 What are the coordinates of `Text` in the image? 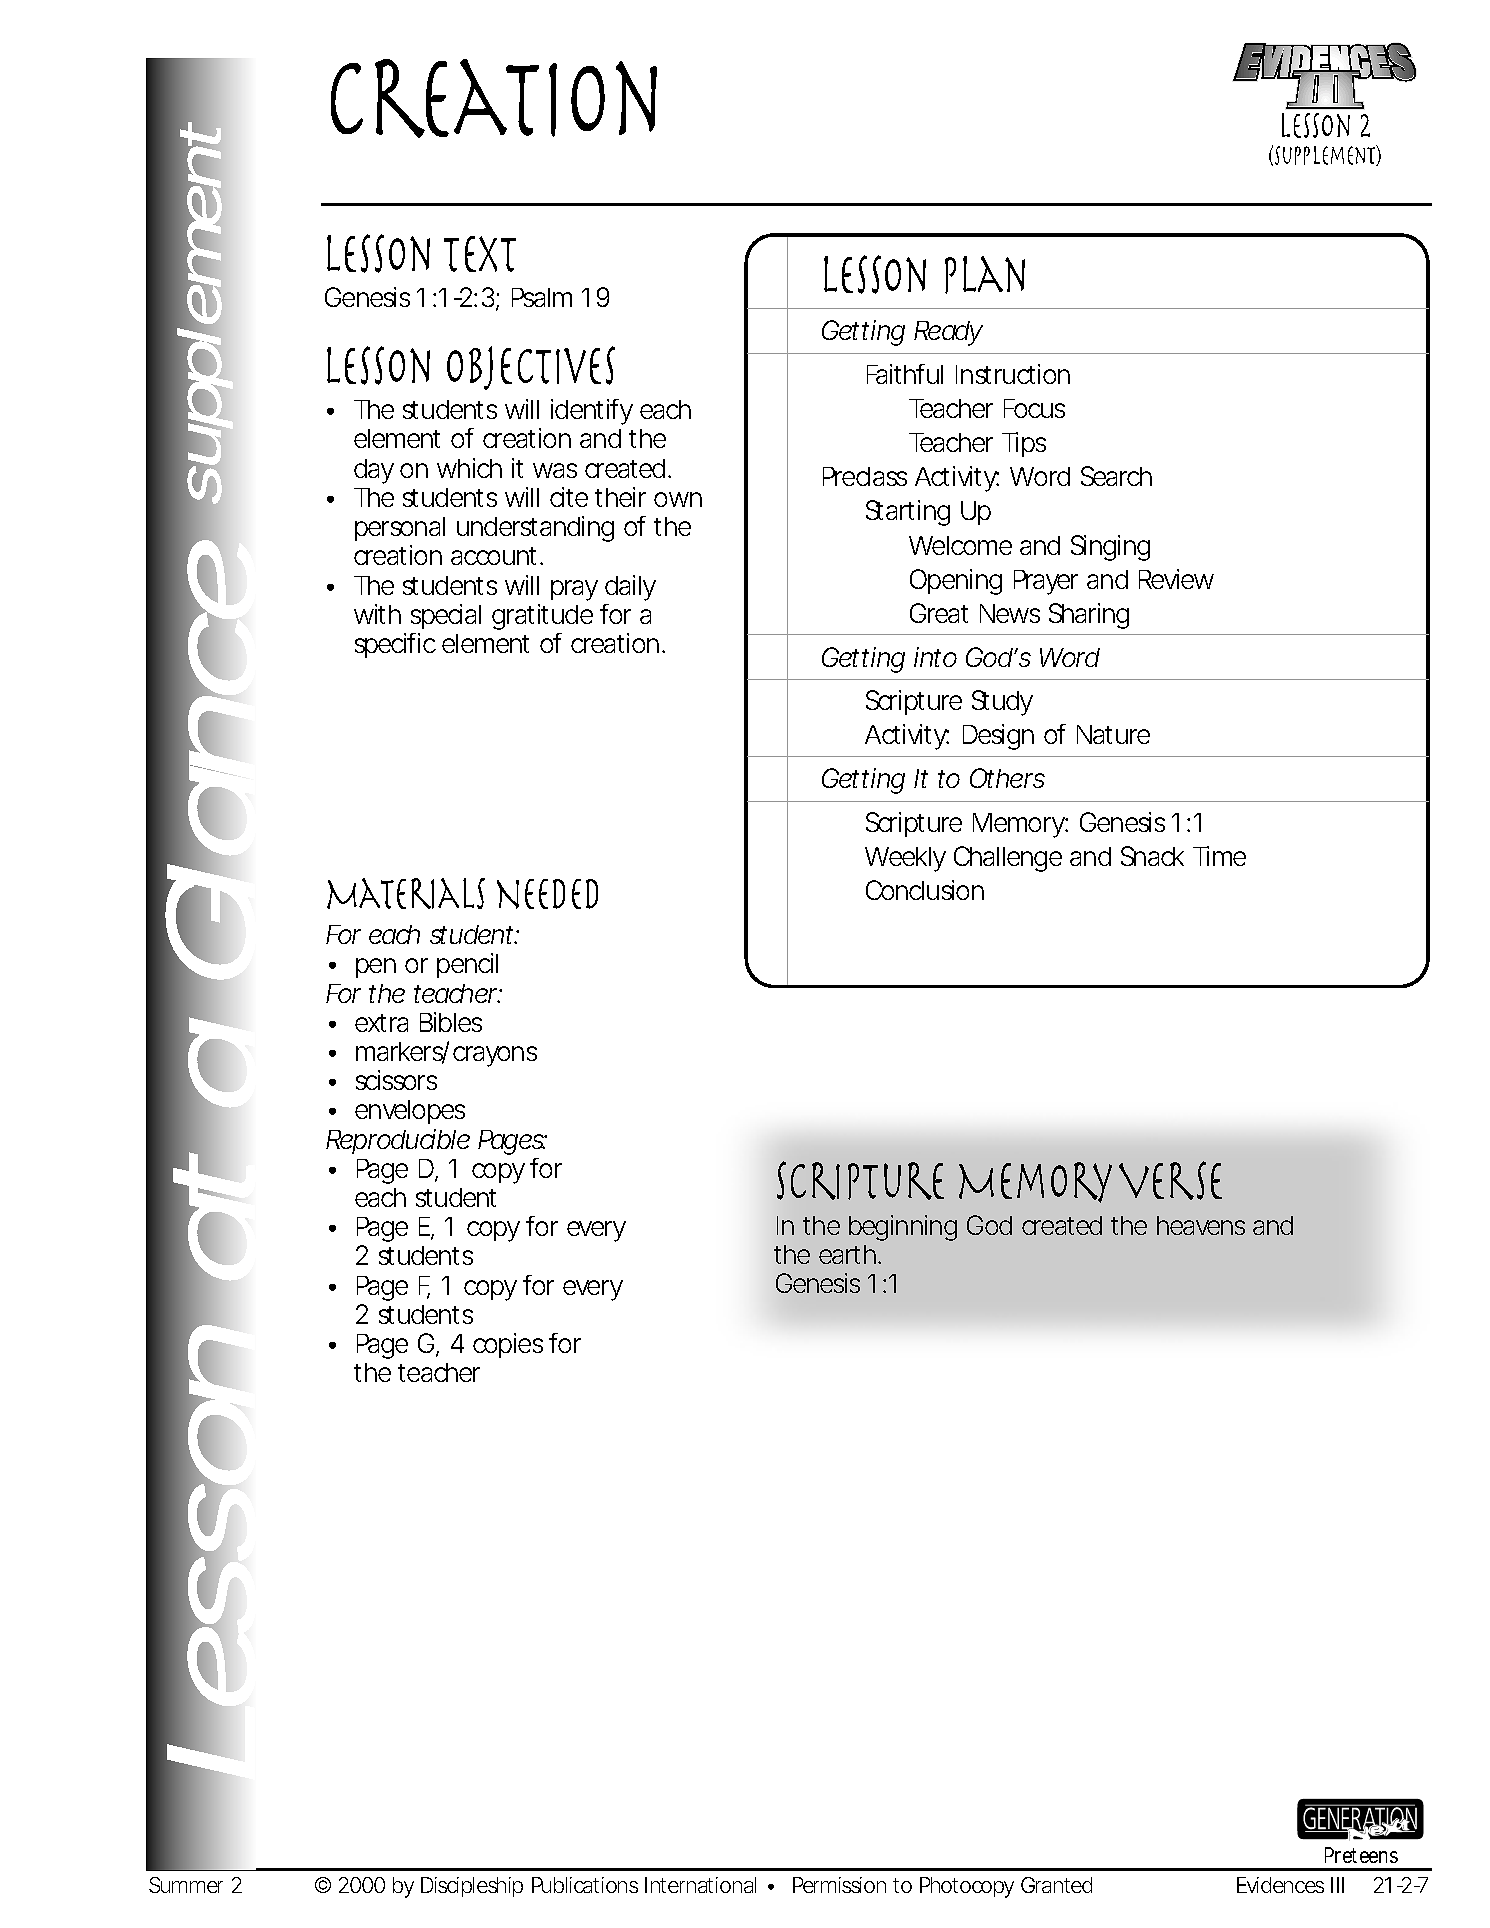 It's located at (480, 254).
